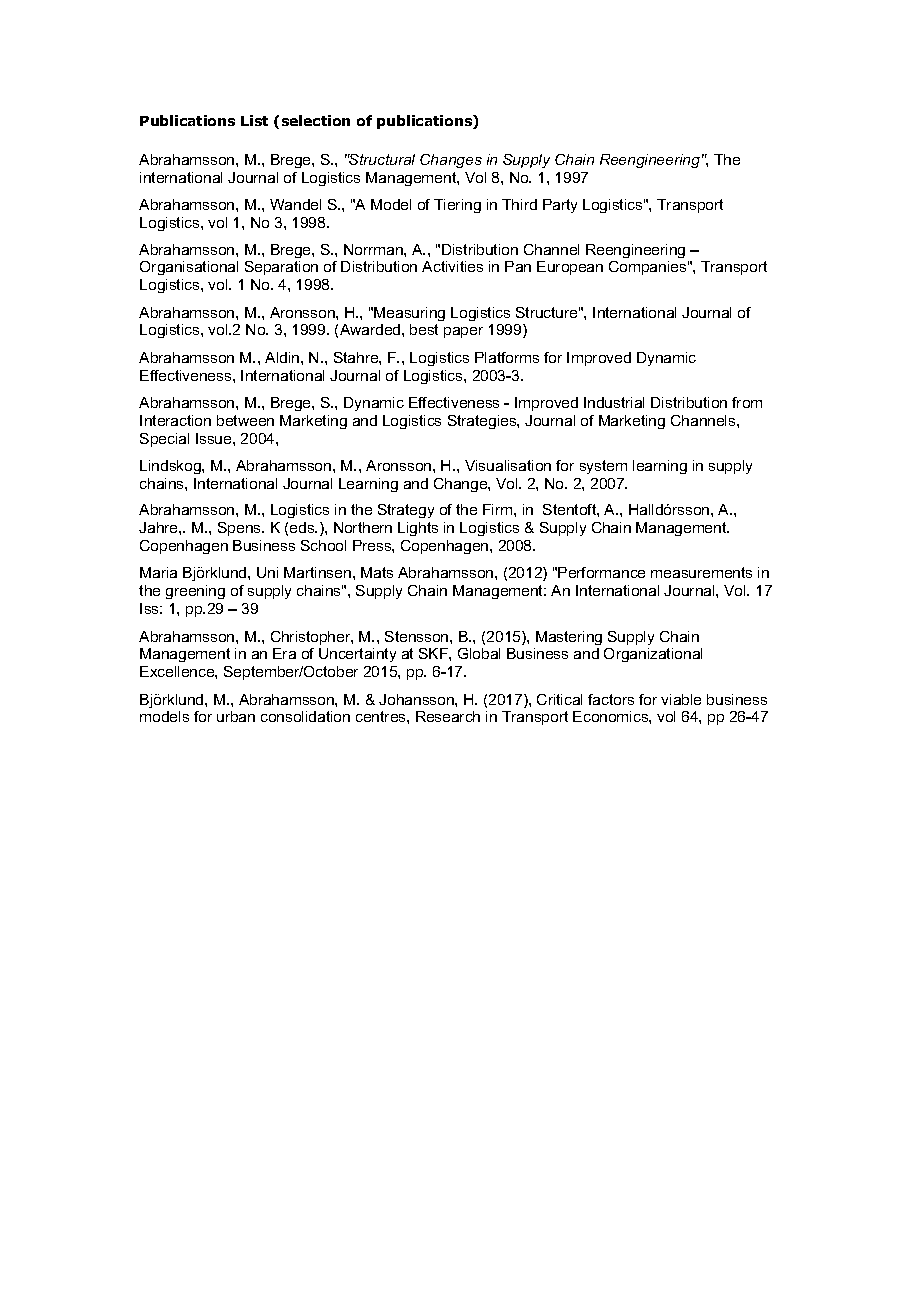  What do you see at coordinates (614, 402) in the screenshot?
I see `Industrial` at bounding box center [614, 402].
